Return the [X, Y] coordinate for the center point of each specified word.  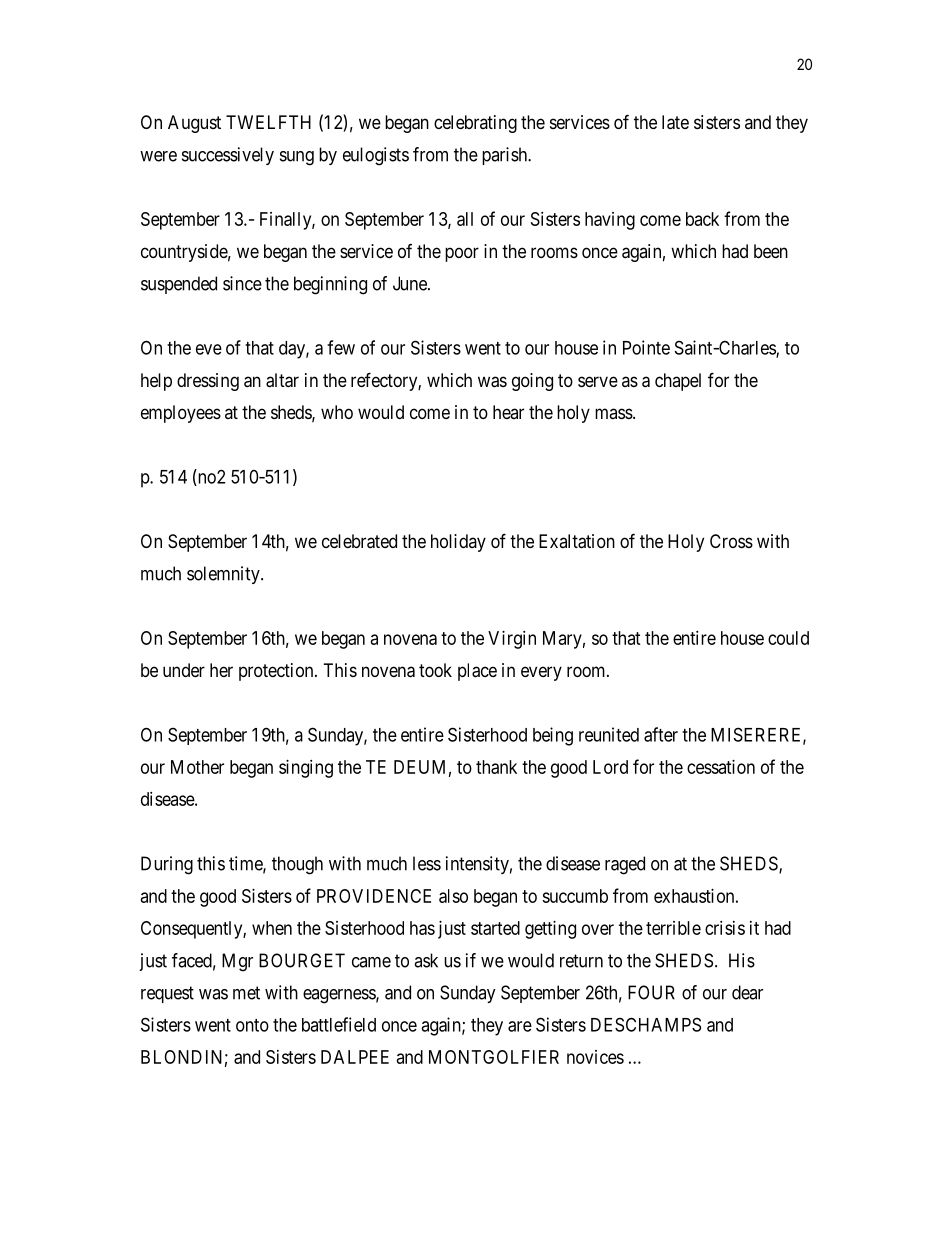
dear [747, 992]
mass [614, 413]
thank [496, 767]
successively [228, 156]
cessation [721, 767]
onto [252, 1025]
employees [181, 414]
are [520, 1026]
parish [506, 156]
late [675, 122]
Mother [197, 767]
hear [508, 412]
